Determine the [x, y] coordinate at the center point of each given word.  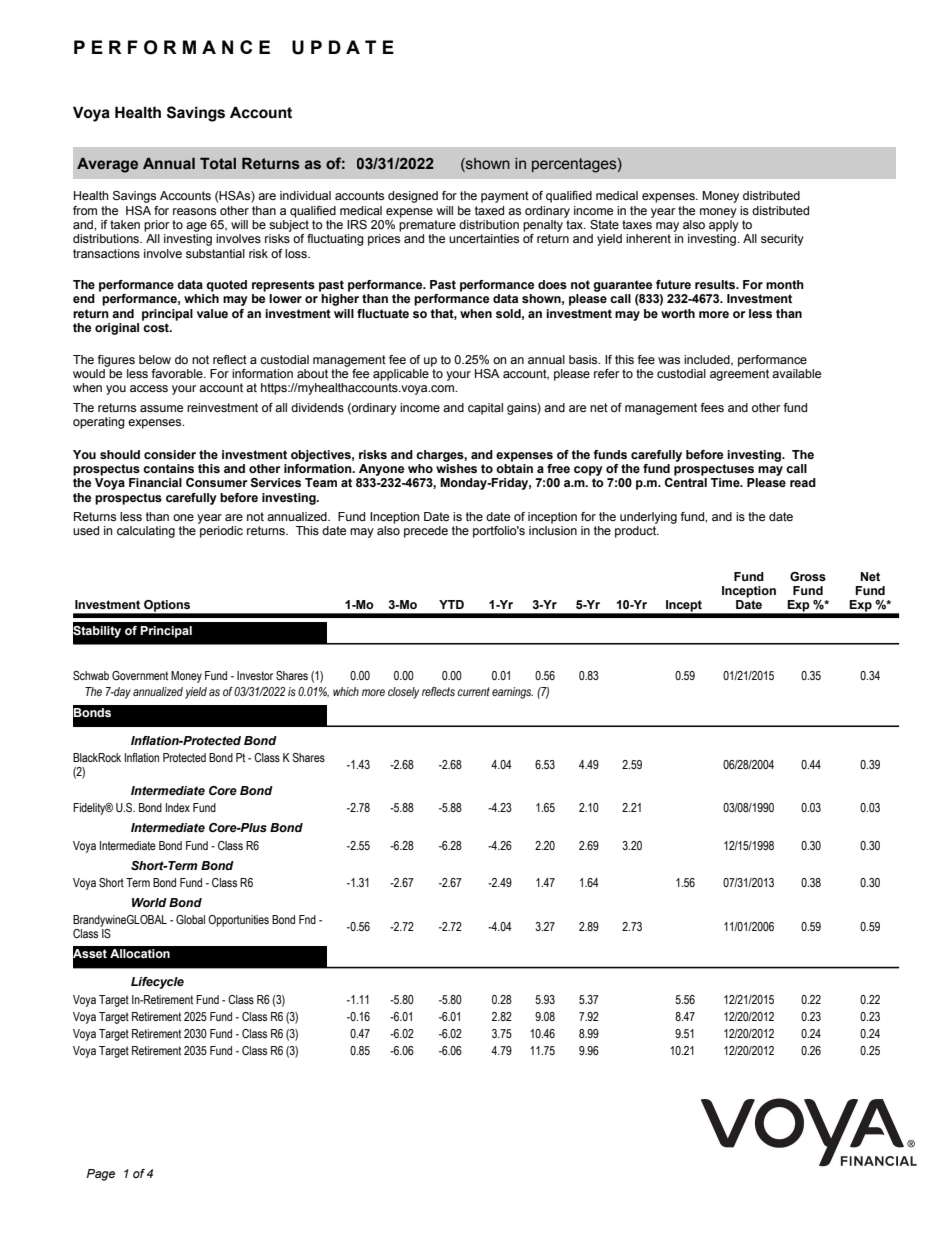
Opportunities [238, 921]
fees [712, 407]
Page [101, 1175]
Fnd [307, 919]
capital [485, 409]
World [149, 902]
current [473, 691]
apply [724, 226]
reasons [194, 211]
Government [140, 675]
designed [413, 197]
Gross [808, 576]
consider [170, 454]
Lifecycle [157, 983]
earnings [512, 693]
